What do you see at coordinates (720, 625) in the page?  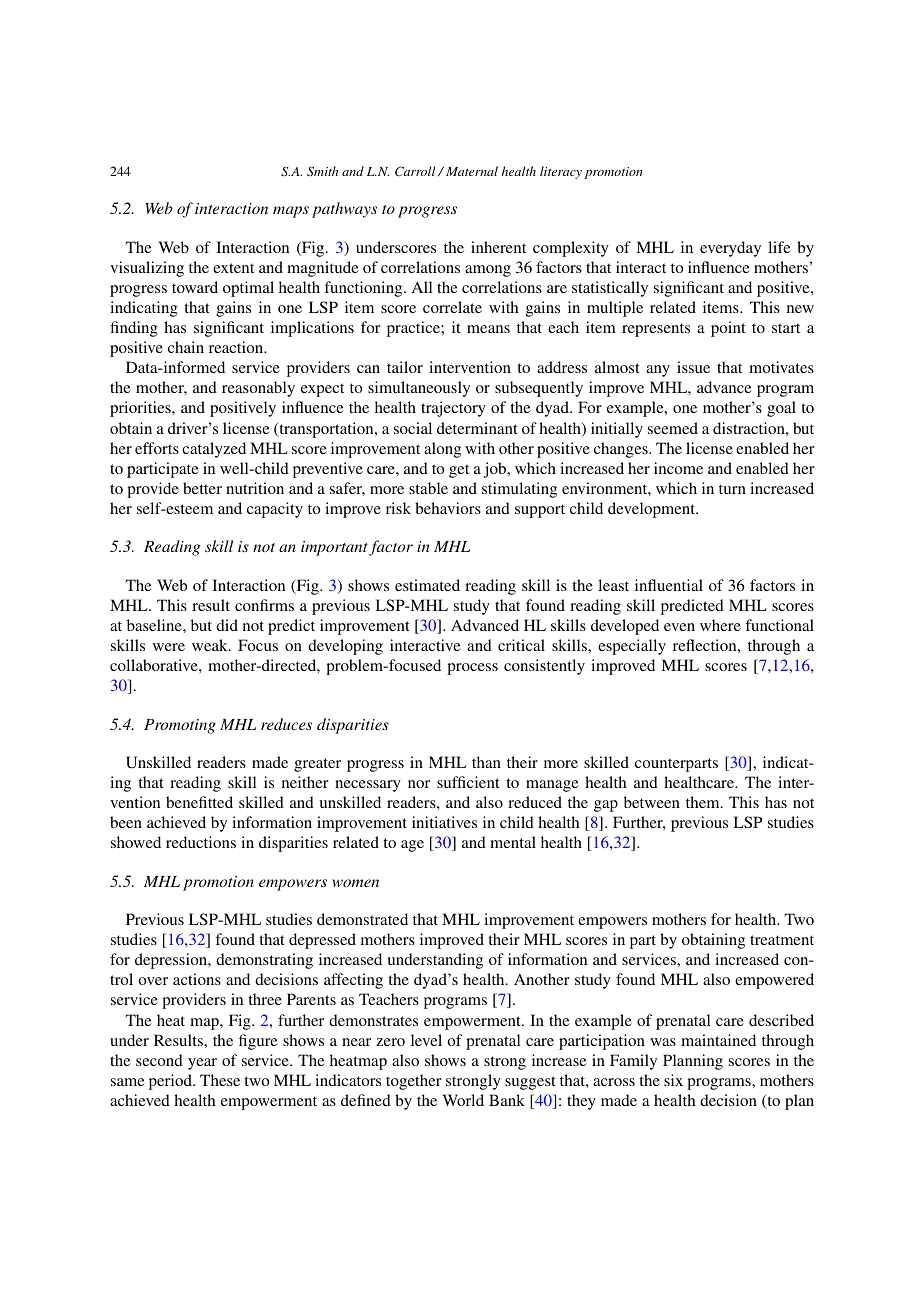 I see `where` at bounding box center [720, 625].
